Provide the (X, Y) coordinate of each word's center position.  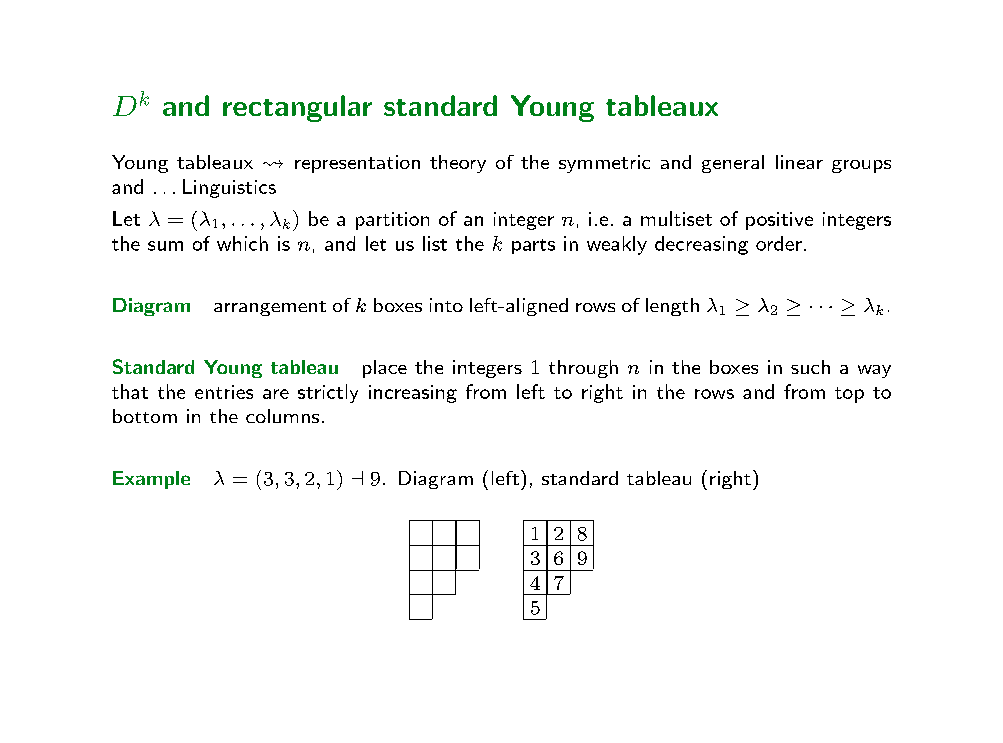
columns (282, 416)
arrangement (270, 308)
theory (458, 164)
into (446, 305)
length (672, 307)
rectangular (297, 108)
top (849, 395)
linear (799, 162)
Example (151, 480)
